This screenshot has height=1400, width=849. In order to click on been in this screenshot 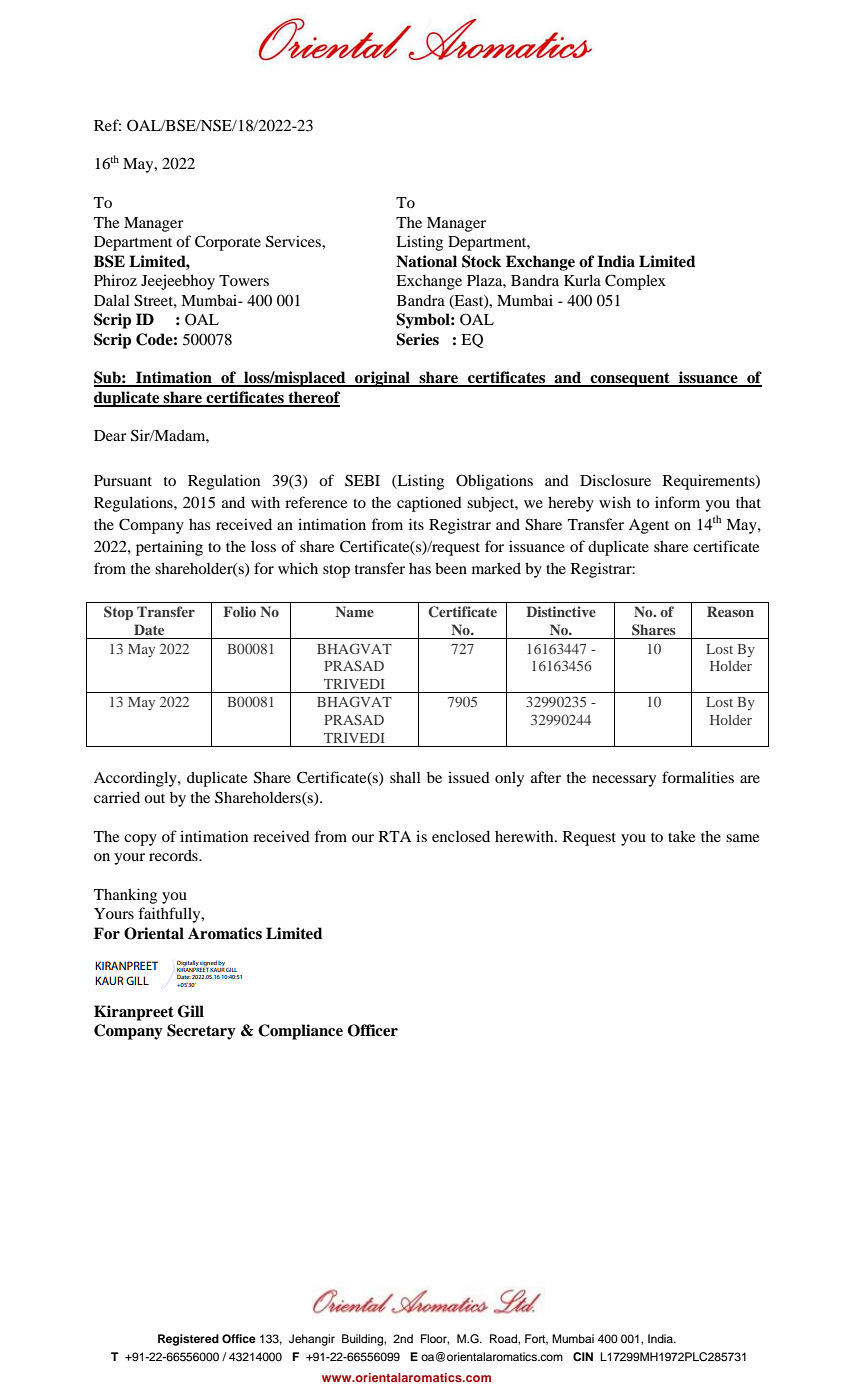, I will do `click(451, 568)`.
